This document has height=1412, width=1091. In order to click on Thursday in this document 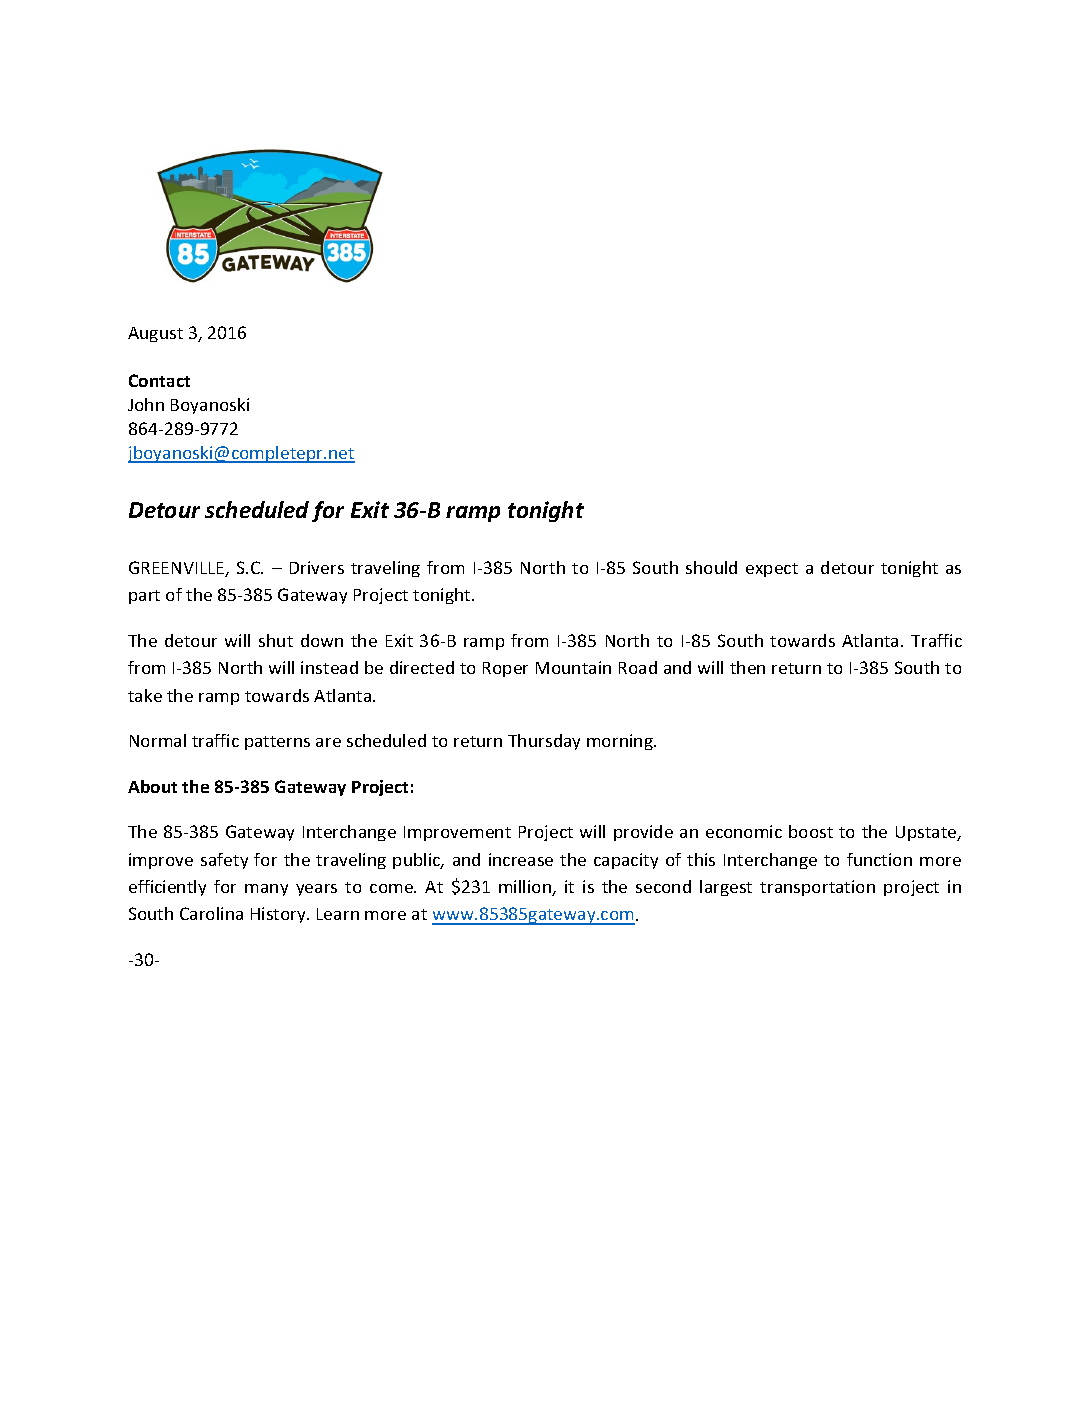, I will do `click(544, 742)`.
